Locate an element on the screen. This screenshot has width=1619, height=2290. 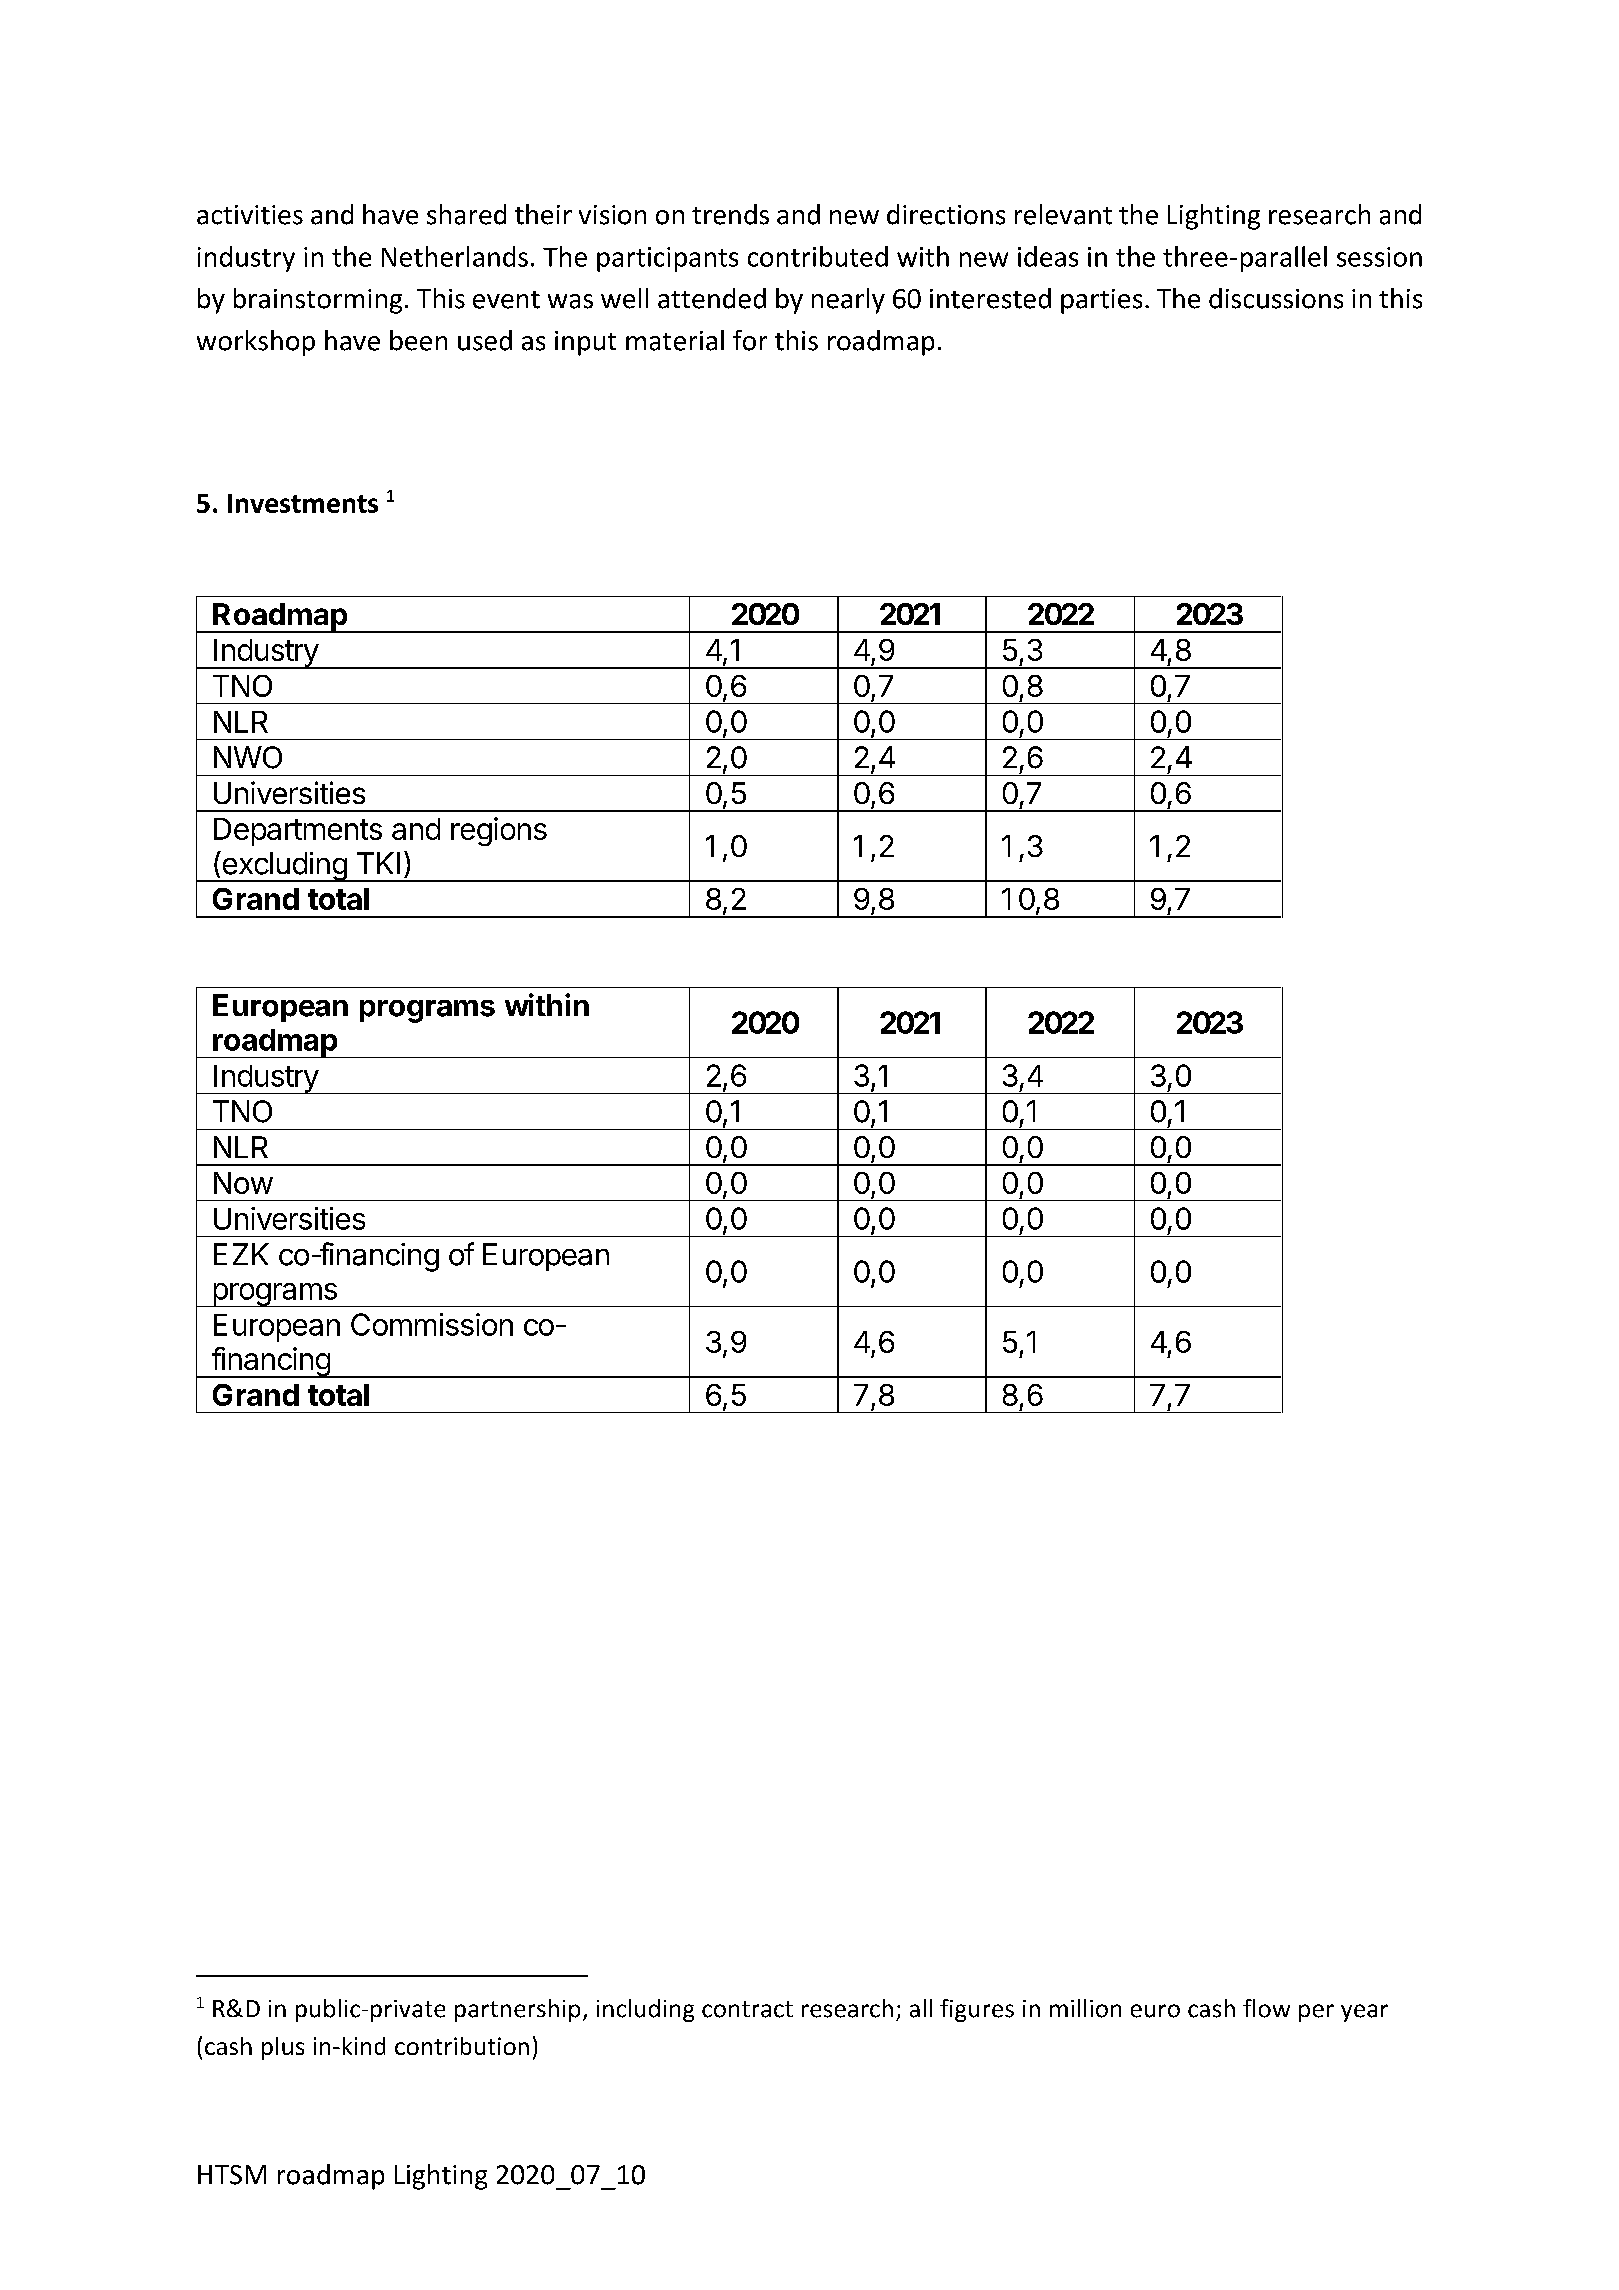
parties is located at coordinates (1101, 301).
